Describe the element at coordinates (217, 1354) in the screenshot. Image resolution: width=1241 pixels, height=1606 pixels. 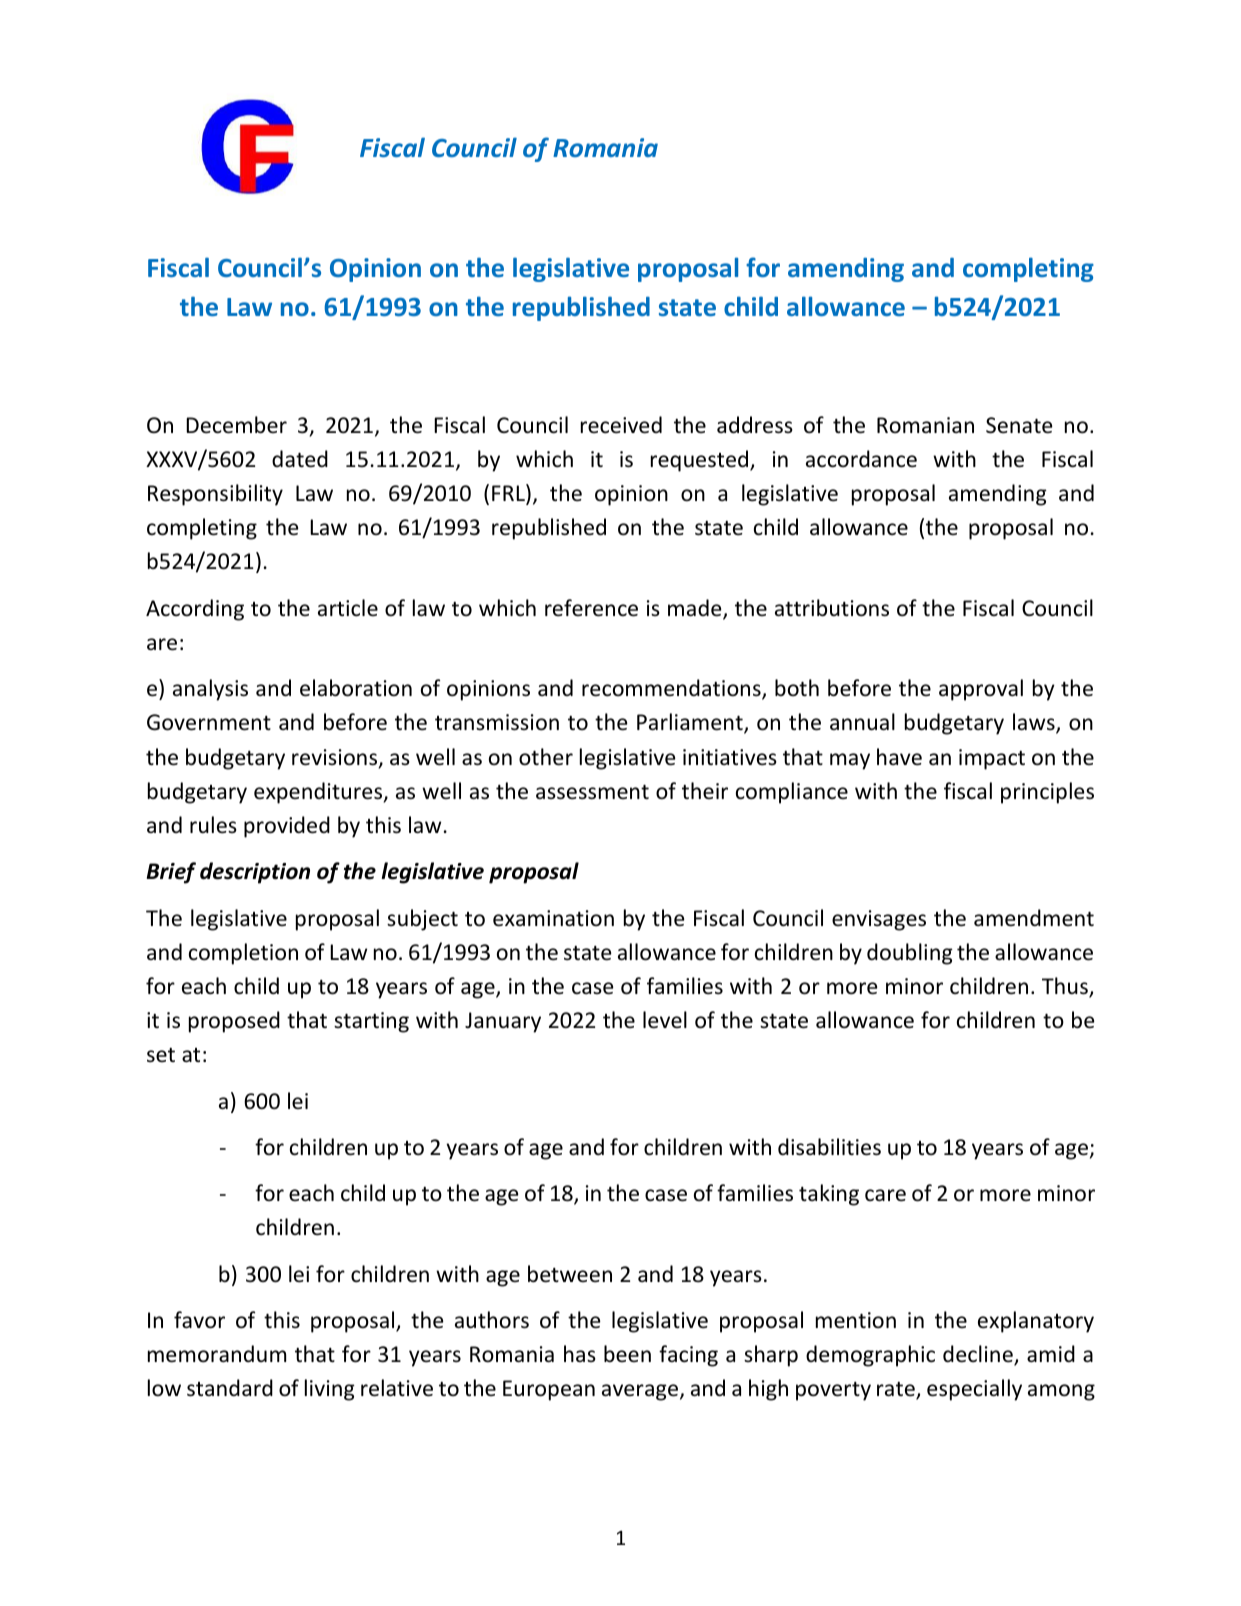
I see `memorandum` at that location.
